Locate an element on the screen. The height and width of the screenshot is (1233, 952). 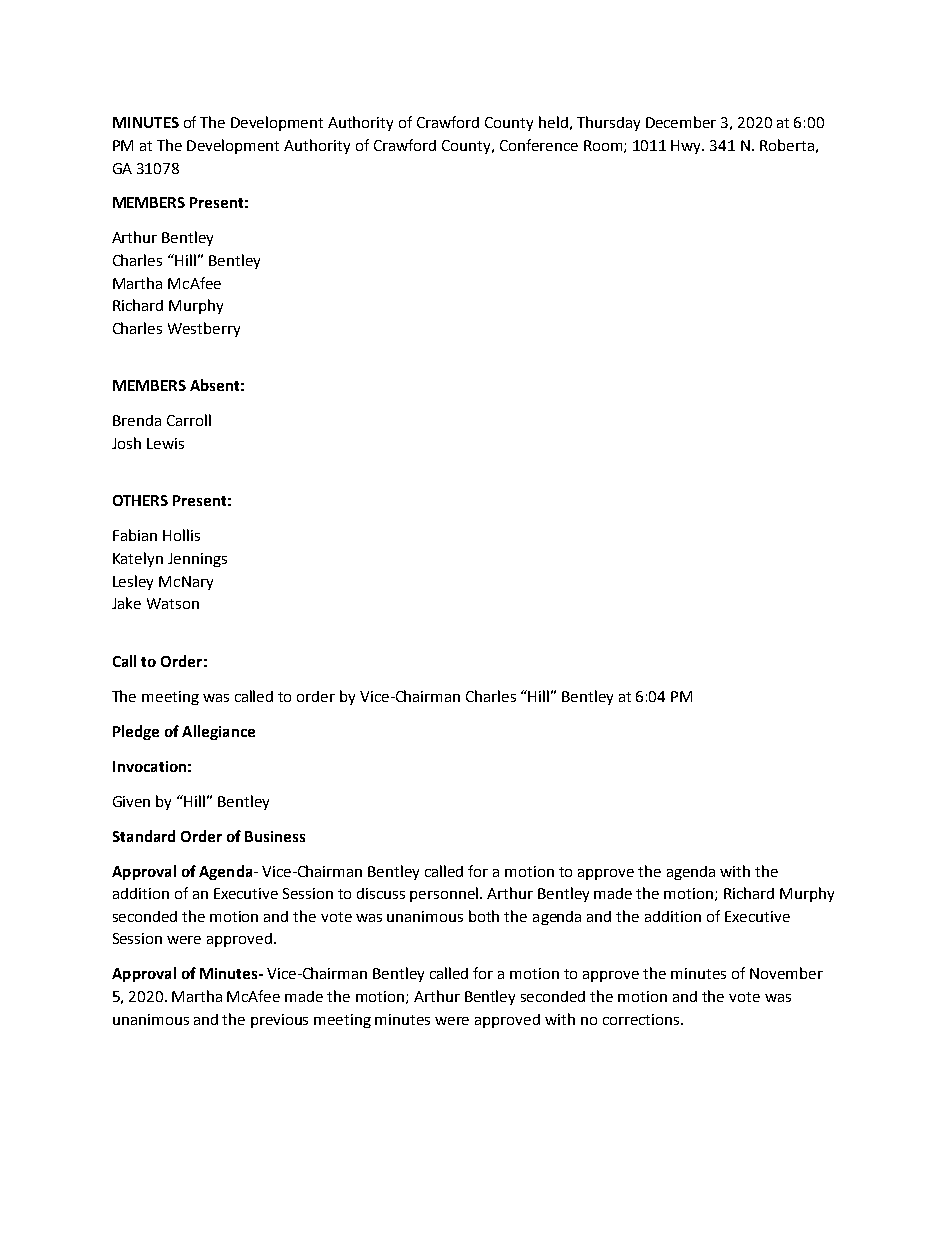
Business is located at coordinates (275, 836).
